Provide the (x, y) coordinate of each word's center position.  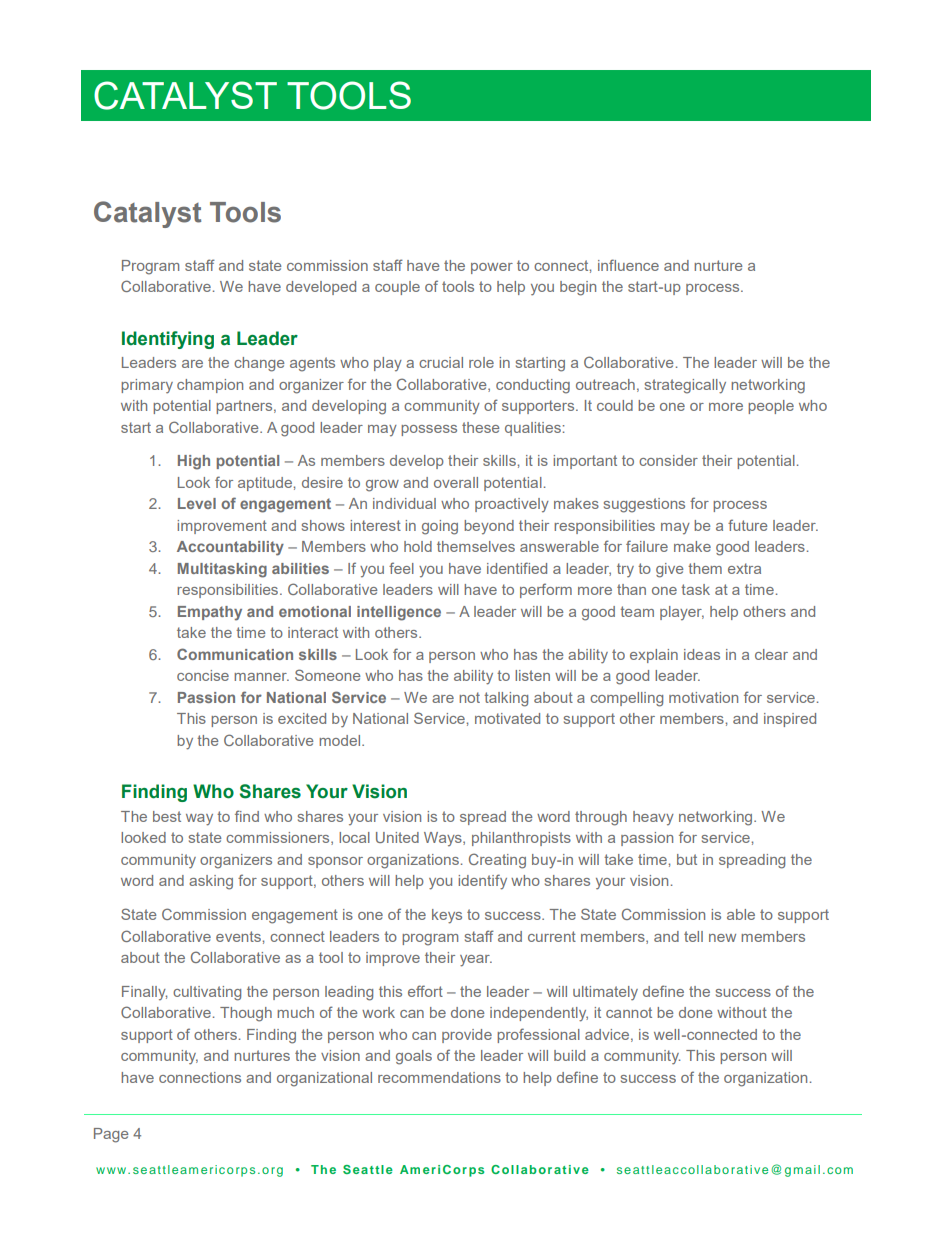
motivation (703, 697)
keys (447, 916)
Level (197, 503)
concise (203, 675)
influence (628, 265)
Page (111, 1135)
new (722, 938)
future (747, 525)
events (239, 936)
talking (506, 699)
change (259, 364)
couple (397, 288)
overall (456, 482)
